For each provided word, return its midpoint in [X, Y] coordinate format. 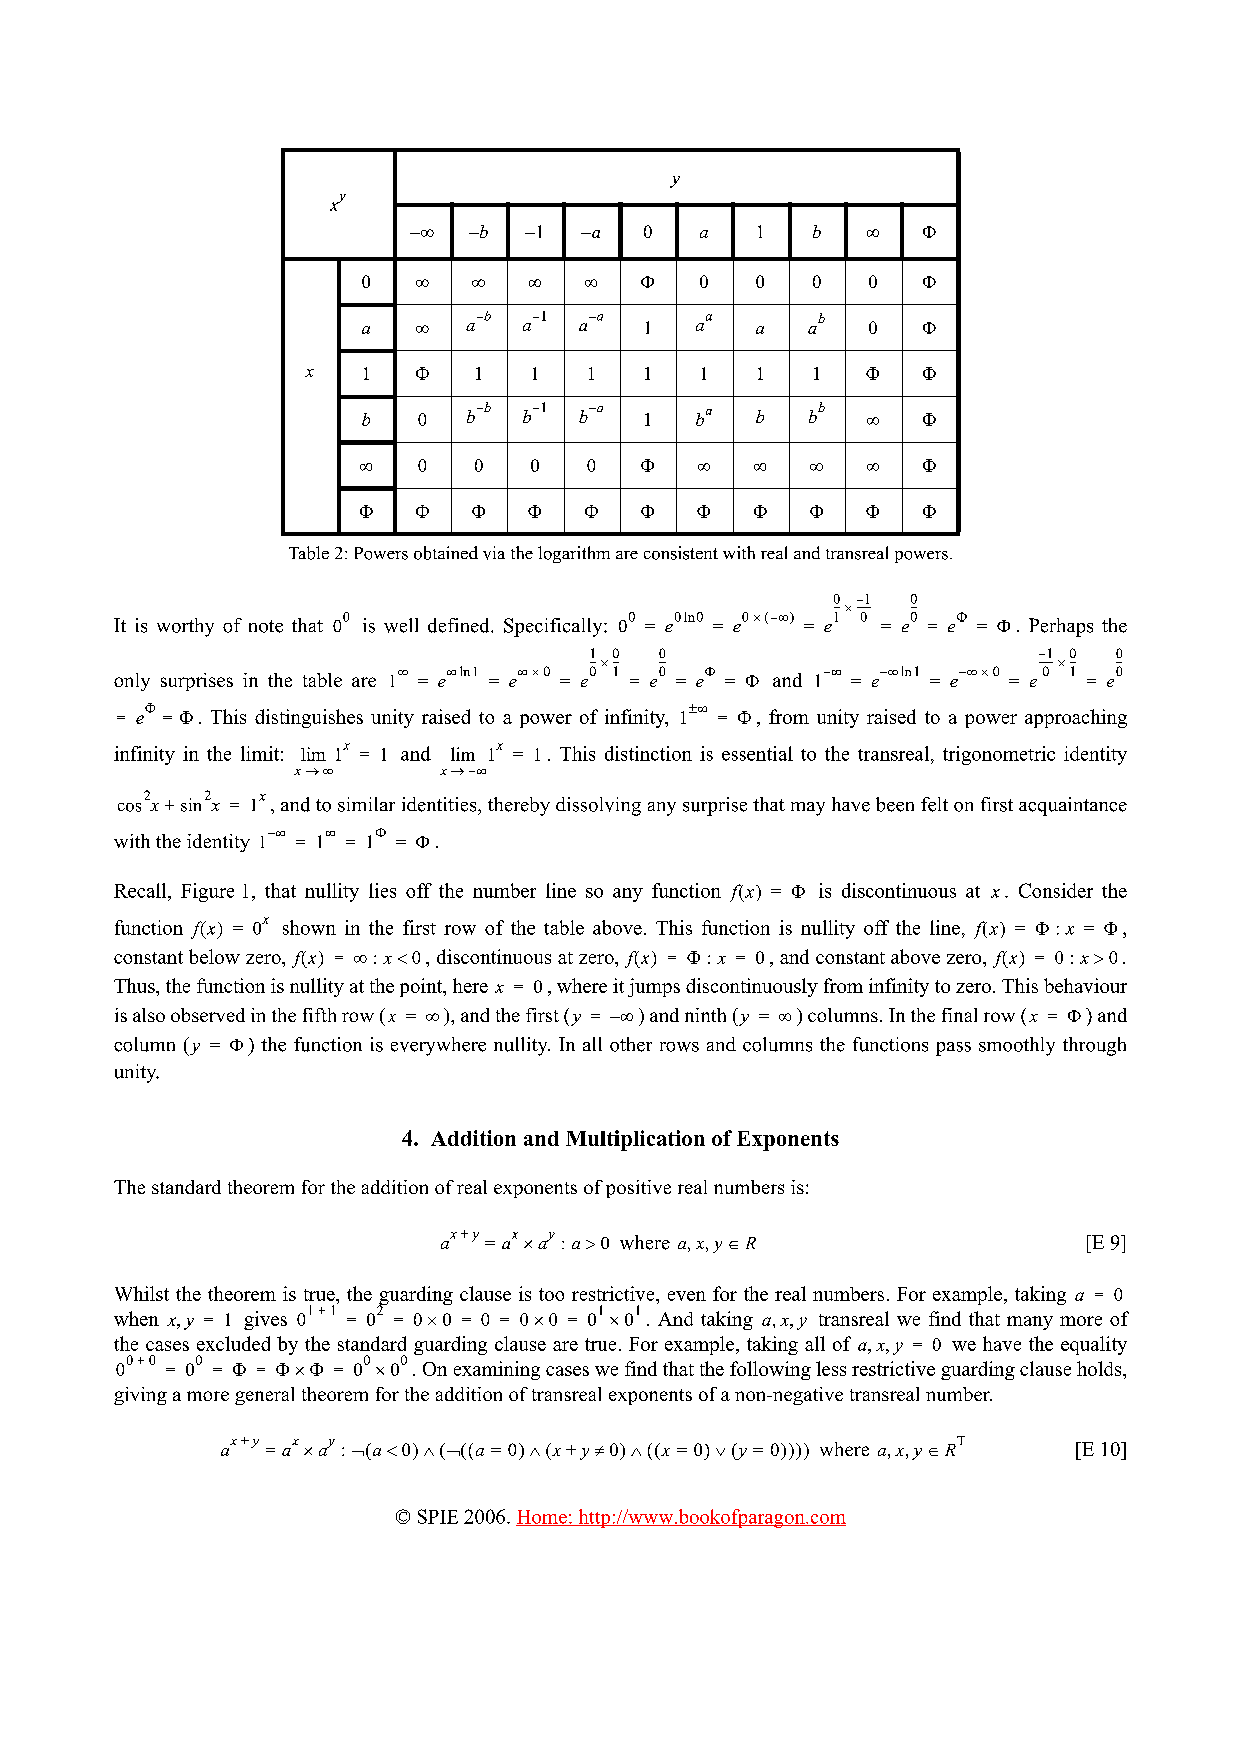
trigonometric [999, 755]
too [551, 1294]
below [214, 956]
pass [953, 1049]
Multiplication [635, 1140]
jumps [654, 987]
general [264, 1396]
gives [265, 1320]
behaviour [1085, 985]
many [1030, 1323]
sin [191, 805]
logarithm [574, 554]
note [266, 626]
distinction [648, 753]
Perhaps [1061, 627]
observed [208, 1015]
